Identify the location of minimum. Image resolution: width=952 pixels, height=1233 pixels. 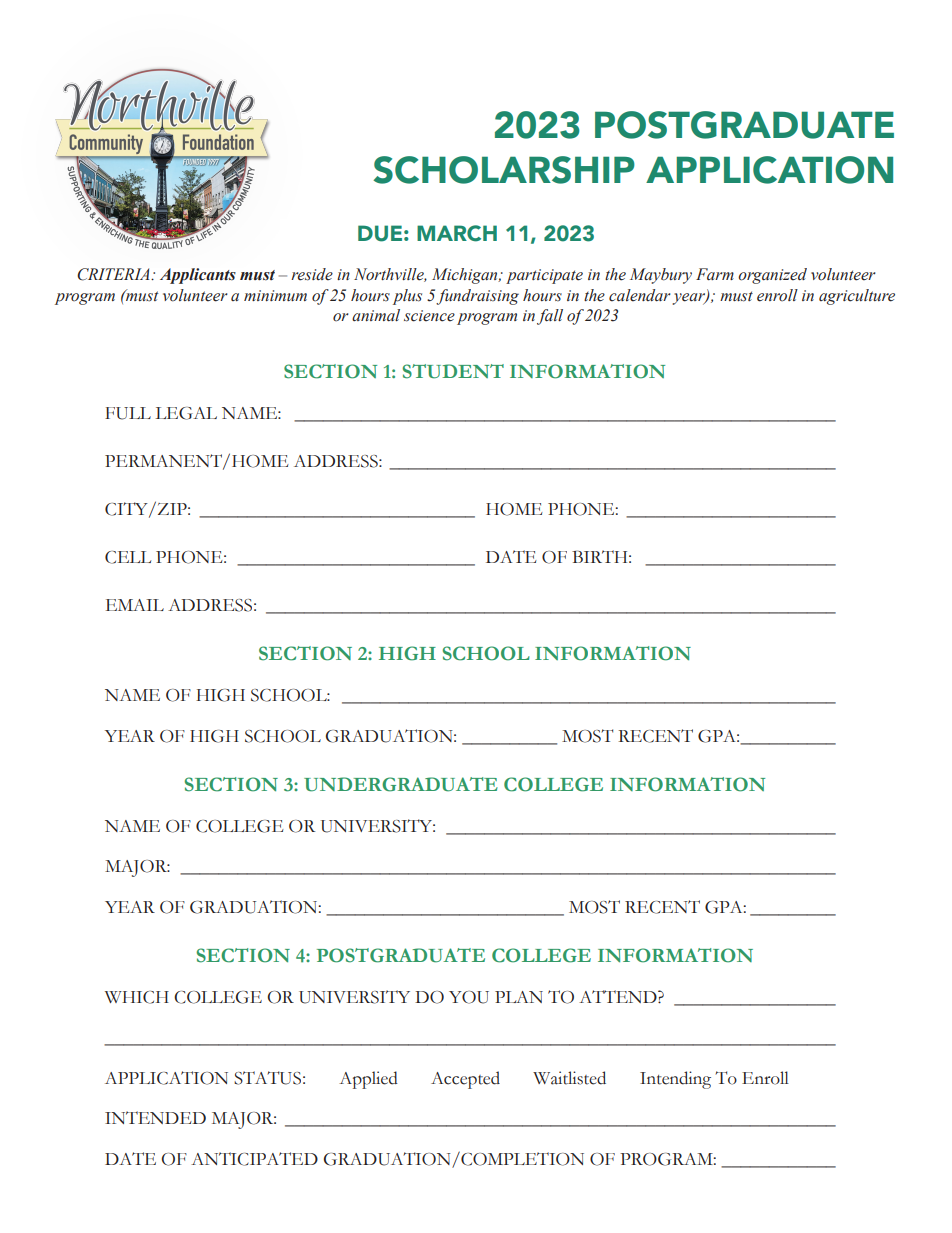
(275, 295).
